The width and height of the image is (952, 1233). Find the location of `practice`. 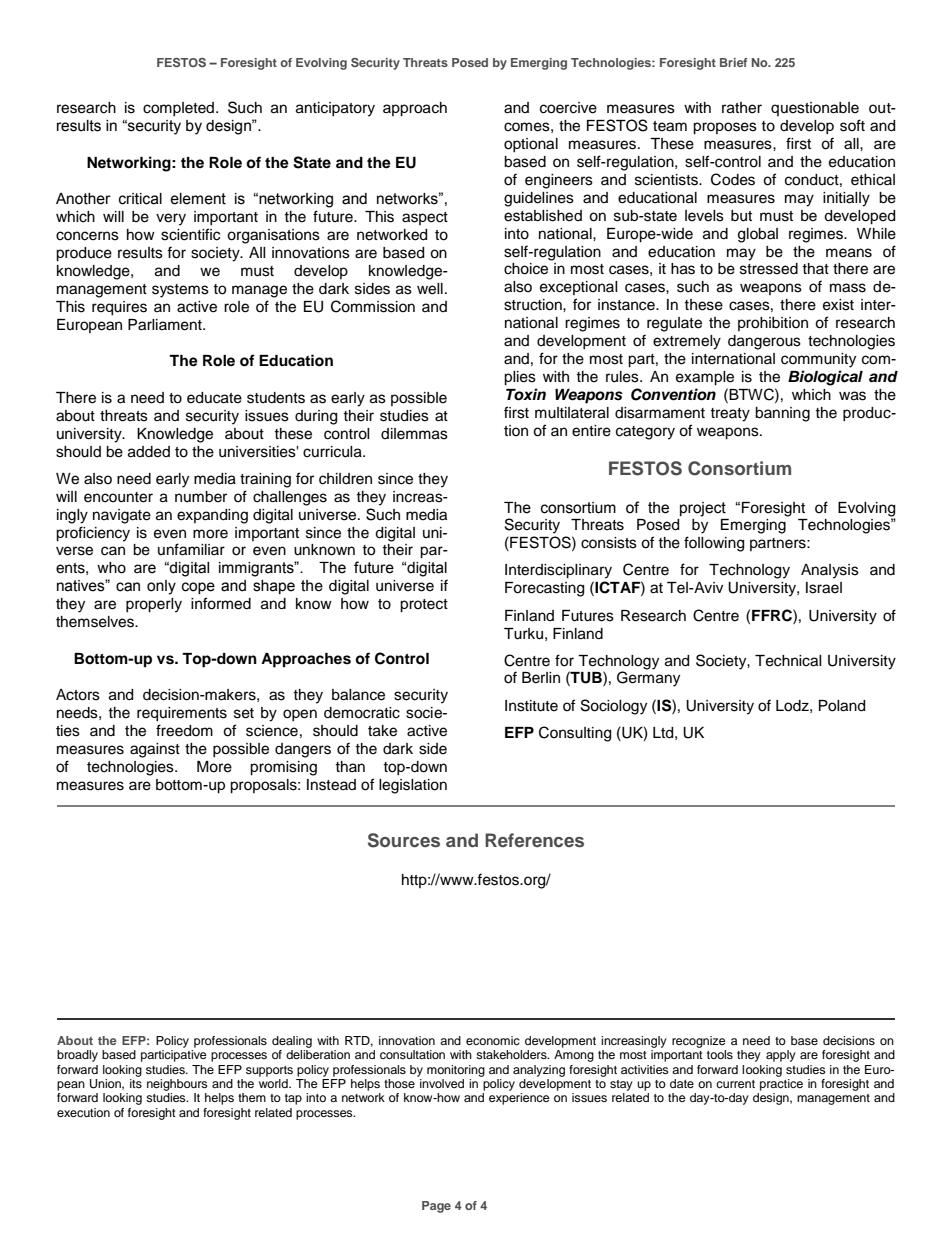

practice is located at coordinates (781, 1085).
